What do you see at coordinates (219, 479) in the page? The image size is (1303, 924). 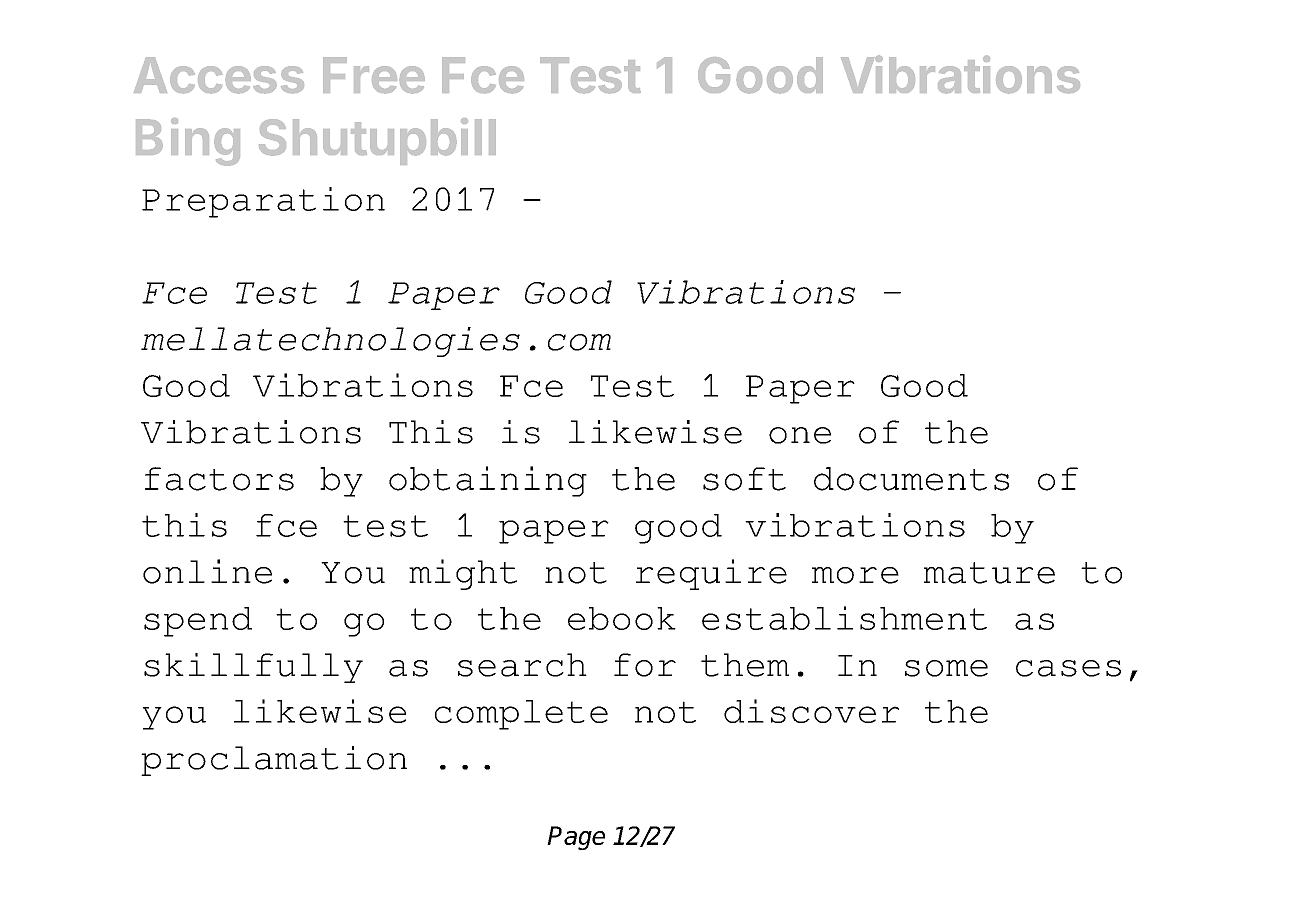 I see `factors` at bounding box center [219, 479].
